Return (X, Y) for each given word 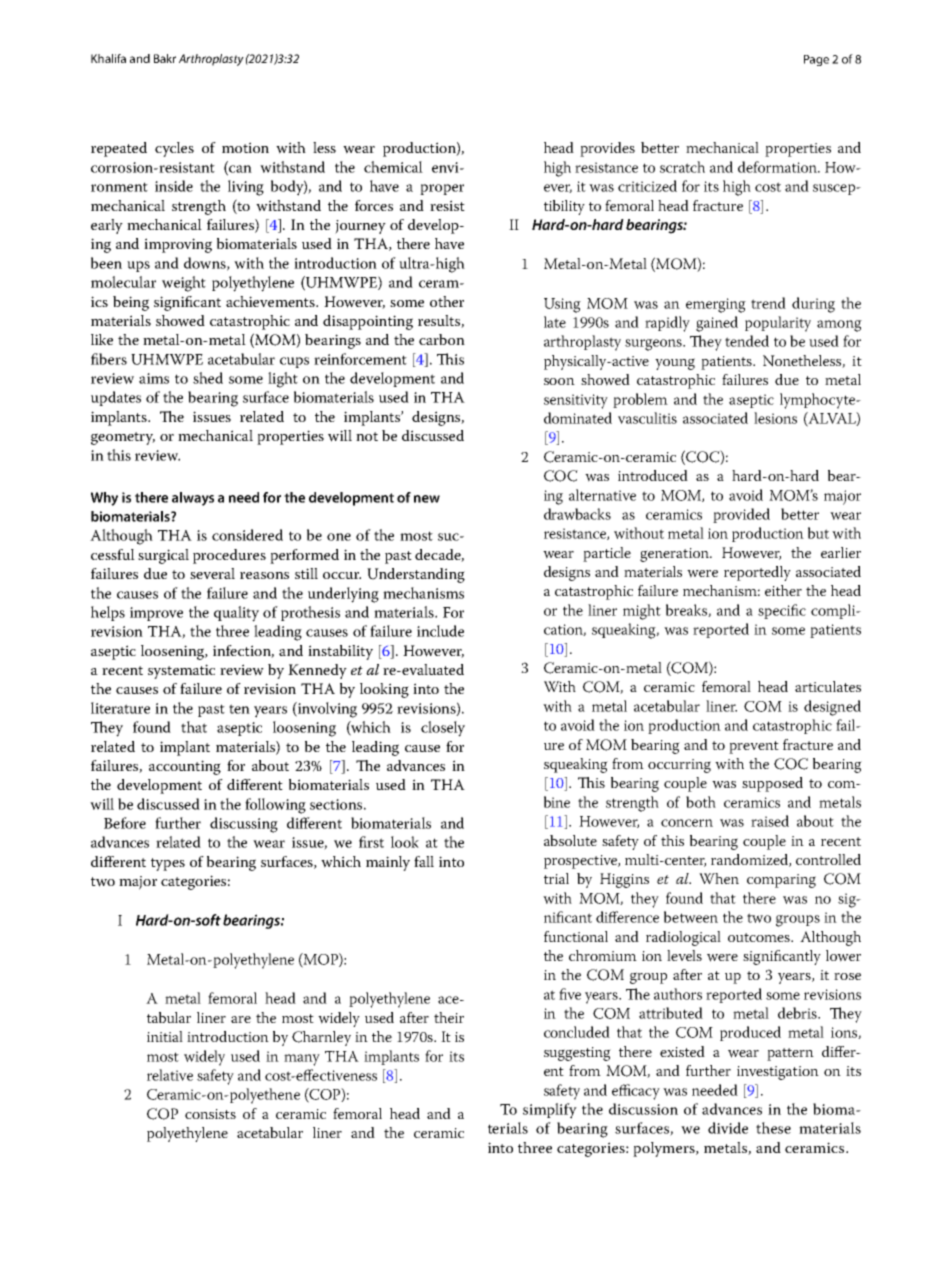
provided (741, 515)
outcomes (760, 937)
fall (424, 861)
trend (768, 303)
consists (210, 1114)
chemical (393, 167)
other (447, 301)
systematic (181, 671)
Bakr (165, 58)
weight (184, 284)
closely (443, 729)
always (193, 499)
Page (816, 60)
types (168, 864)
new (427, 499)
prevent (754, 747)
